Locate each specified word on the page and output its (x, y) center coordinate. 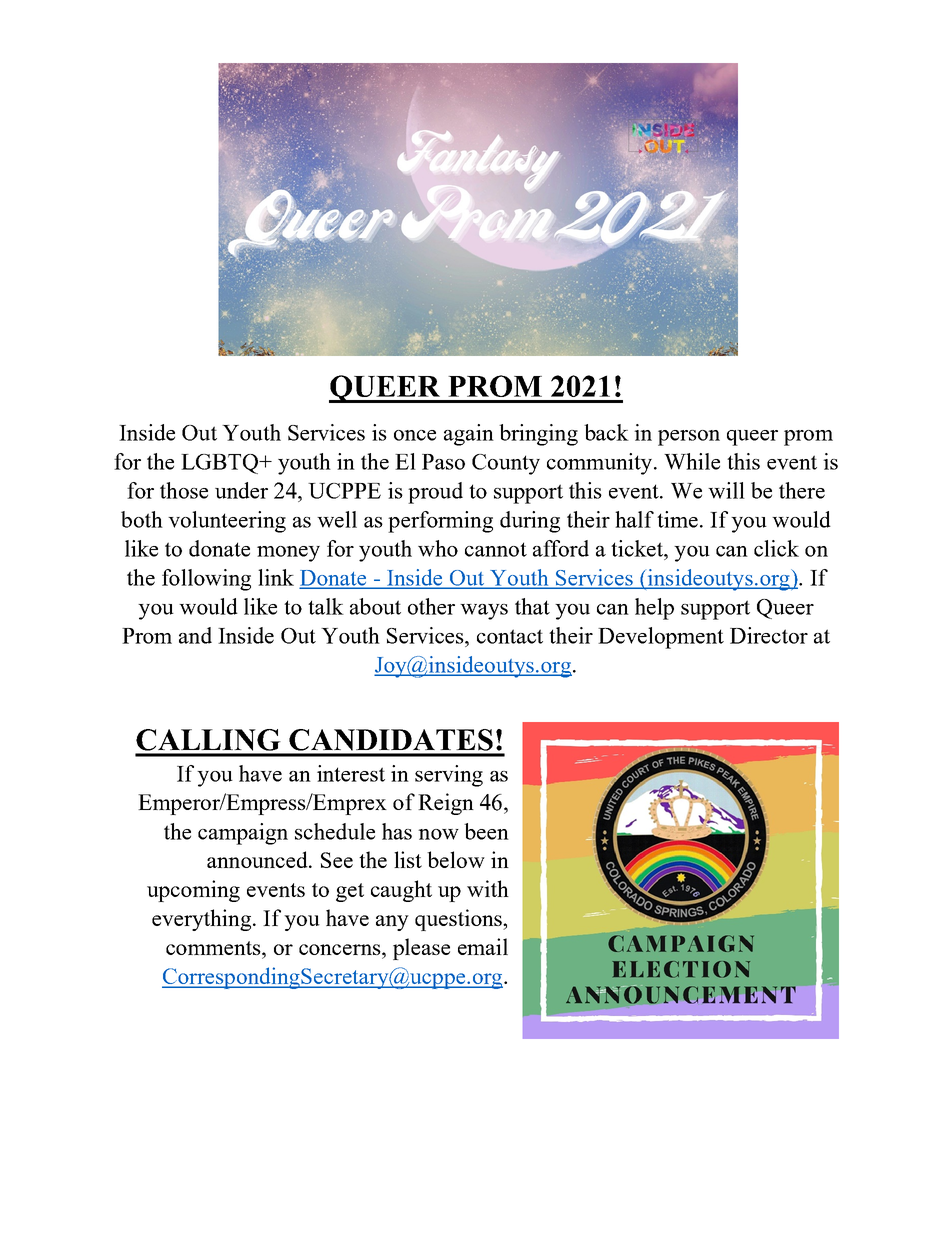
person (689, 438)
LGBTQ (220, 464)
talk (326, 606)
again (469, 435)
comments (214, 948)
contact (510, 636)
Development (661, 638)
